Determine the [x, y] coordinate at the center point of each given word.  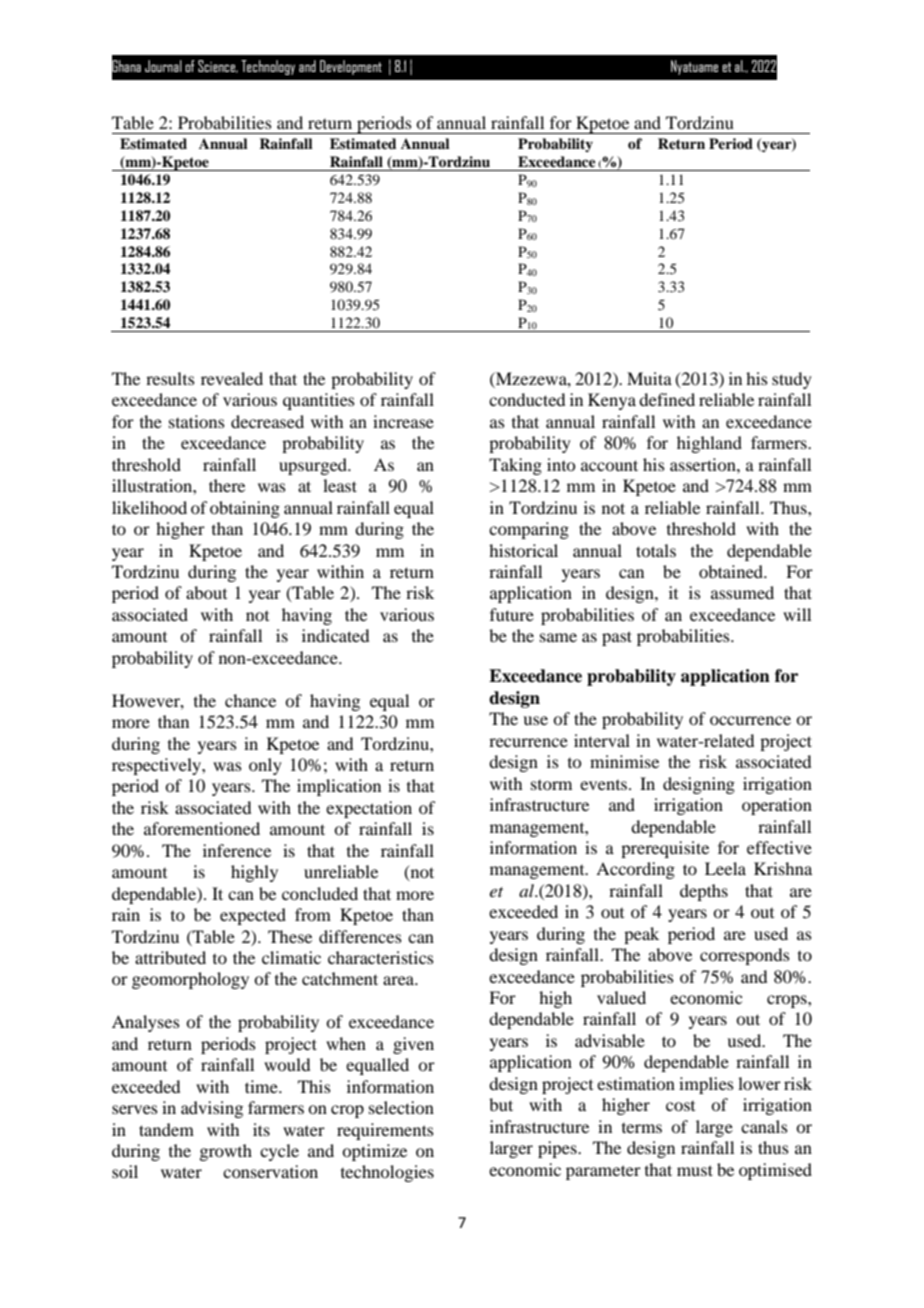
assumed [742, 592]
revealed [232, 378]
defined [667, 399]
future [512, 614]
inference [237, 850]
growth [225, 1152]
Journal [163, 66]
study [792, 380]
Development [351, 67]
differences [360, 936]
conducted [527, 399]
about [206, 592]
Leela [725, 868]
